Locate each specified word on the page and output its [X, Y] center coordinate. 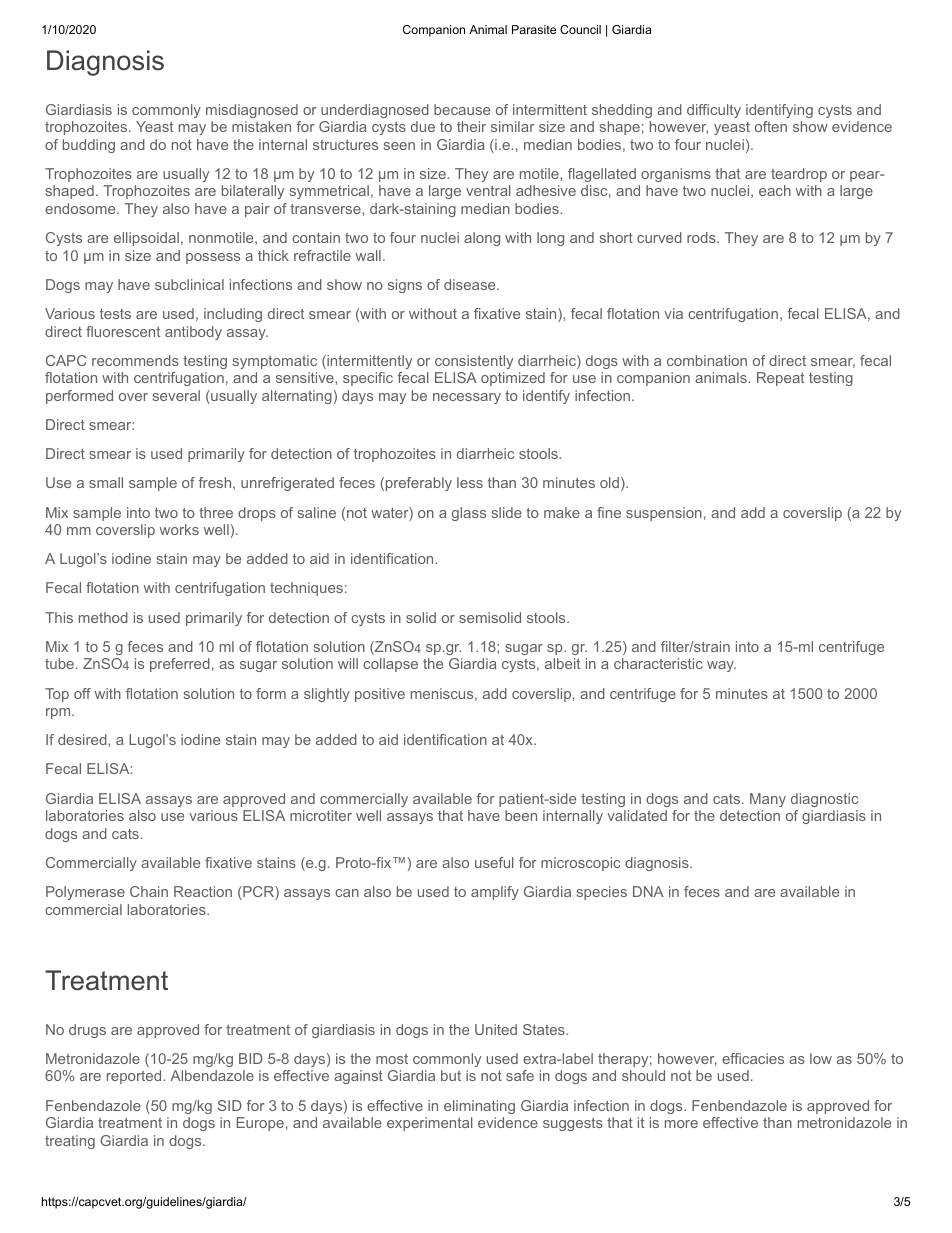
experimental [430, 1124]
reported [135, 1077]
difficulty [714, 111]
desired [83, 739]
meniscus [442, 693]
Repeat [780, 379]
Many [768, 800]
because [462, 109]
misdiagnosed [252, 111]
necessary [467, 398]
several [176, 395]
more [681, 1124]
